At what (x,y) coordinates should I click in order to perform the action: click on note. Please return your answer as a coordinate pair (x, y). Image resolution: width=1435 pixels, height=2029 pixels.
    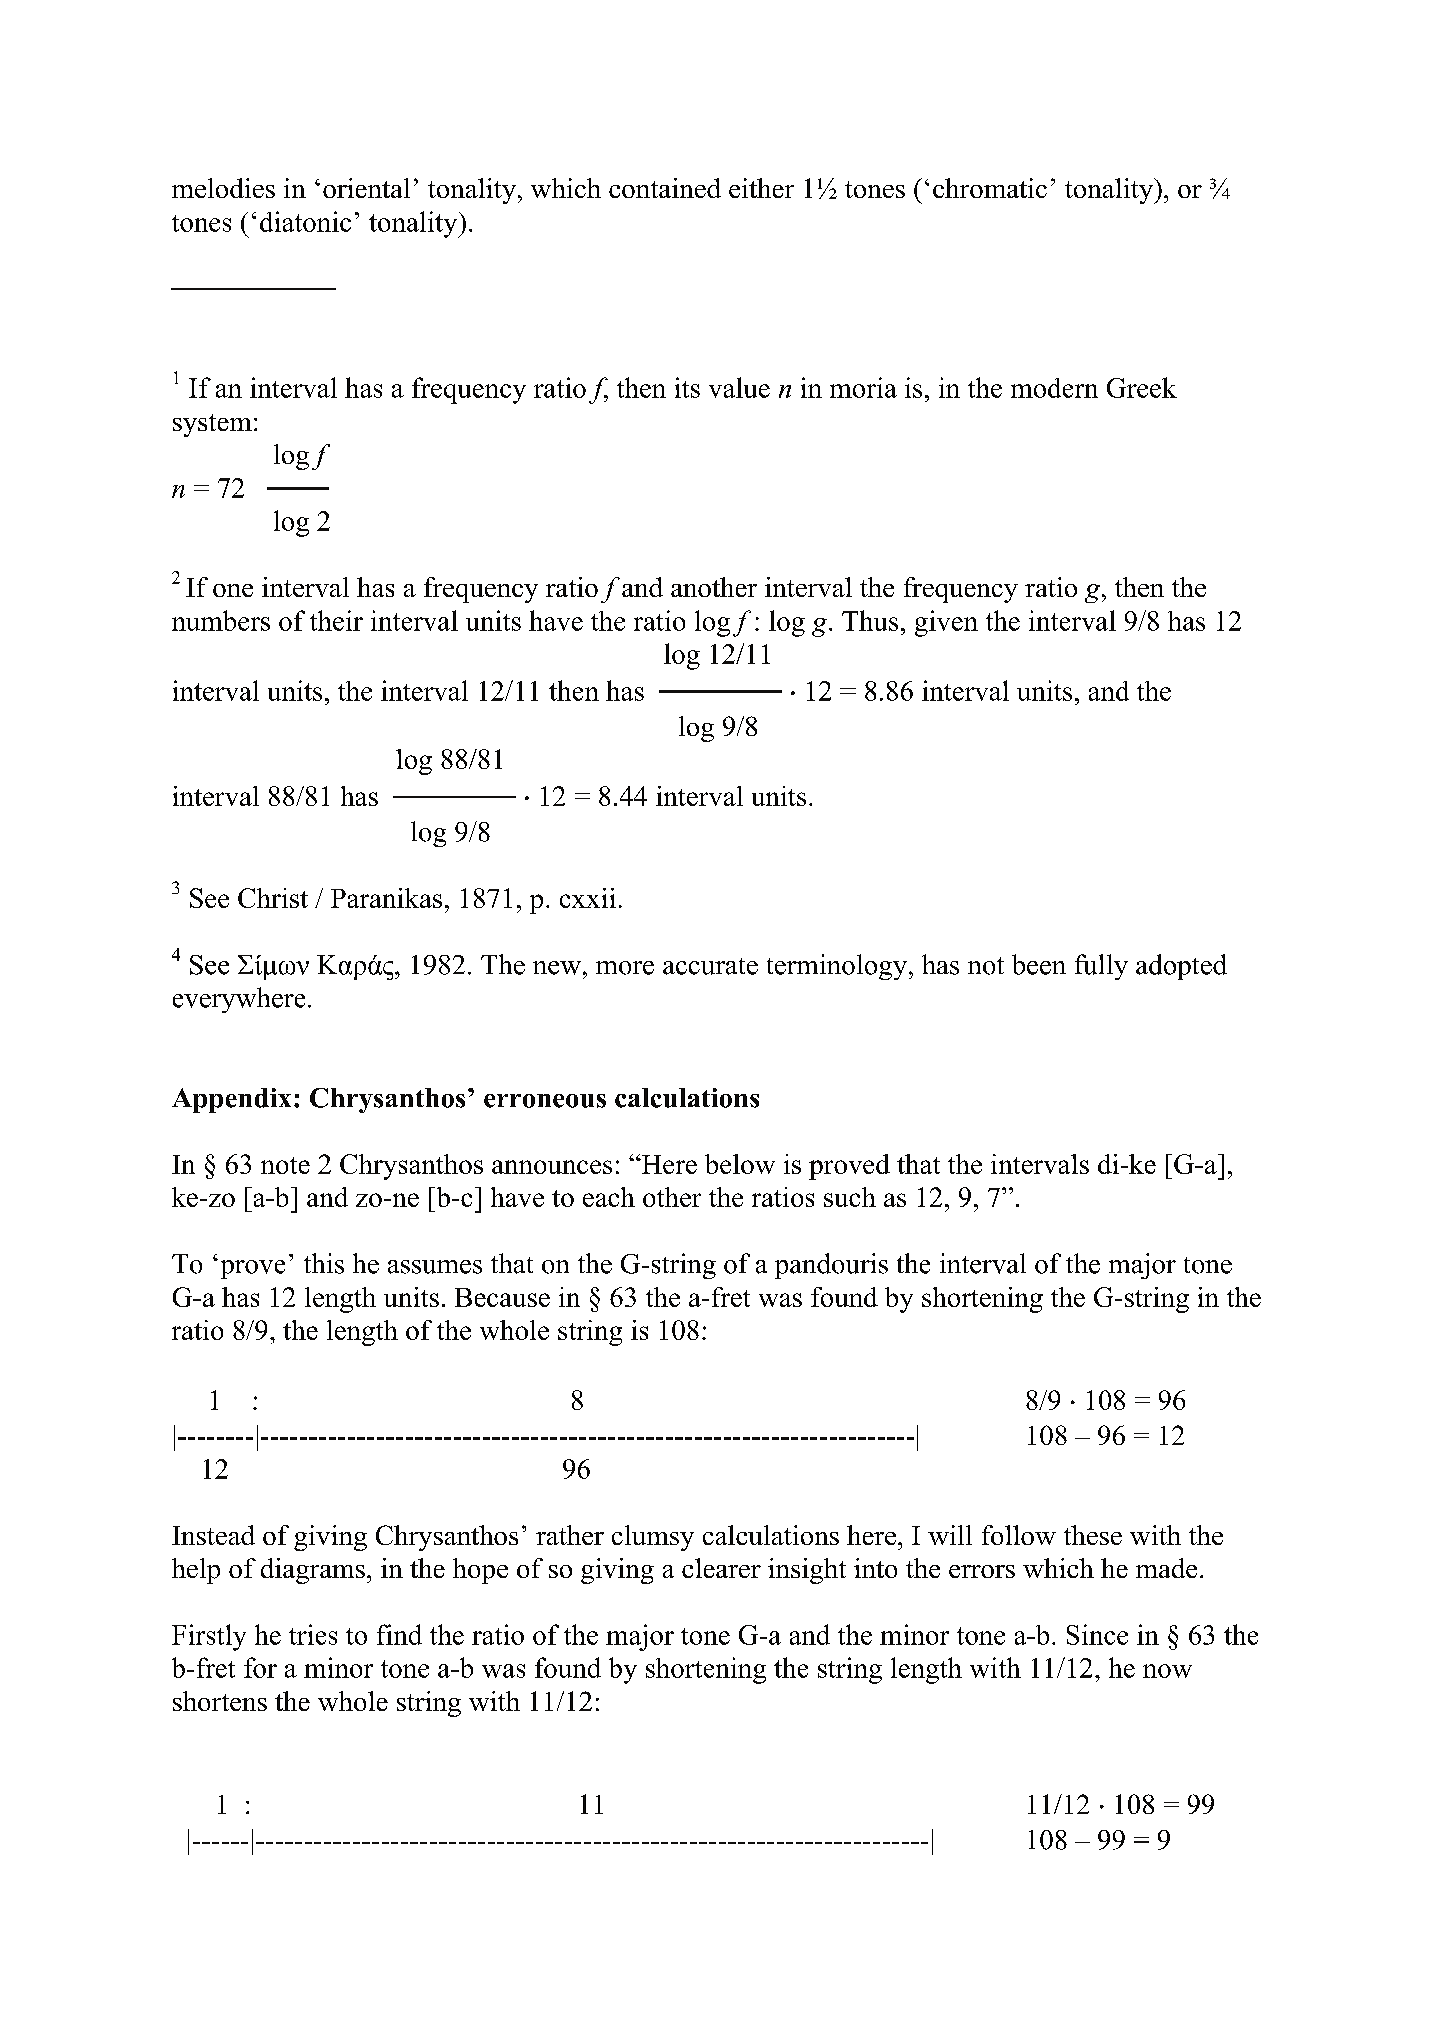
    Looking at the image, I should click on (285, 1165).
